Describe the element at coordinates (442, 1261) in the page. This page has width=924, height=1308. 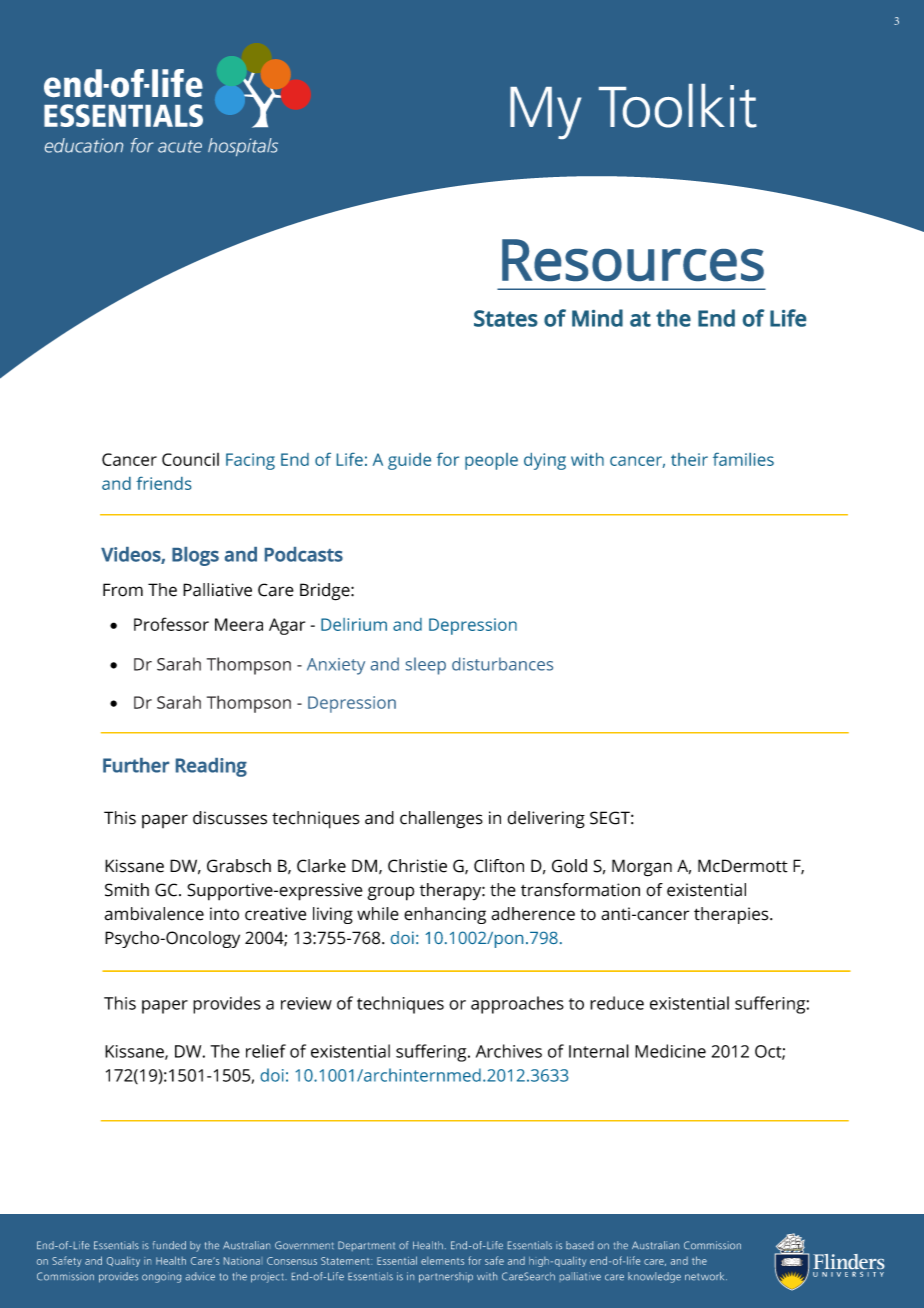
I see `elements` at that location.
